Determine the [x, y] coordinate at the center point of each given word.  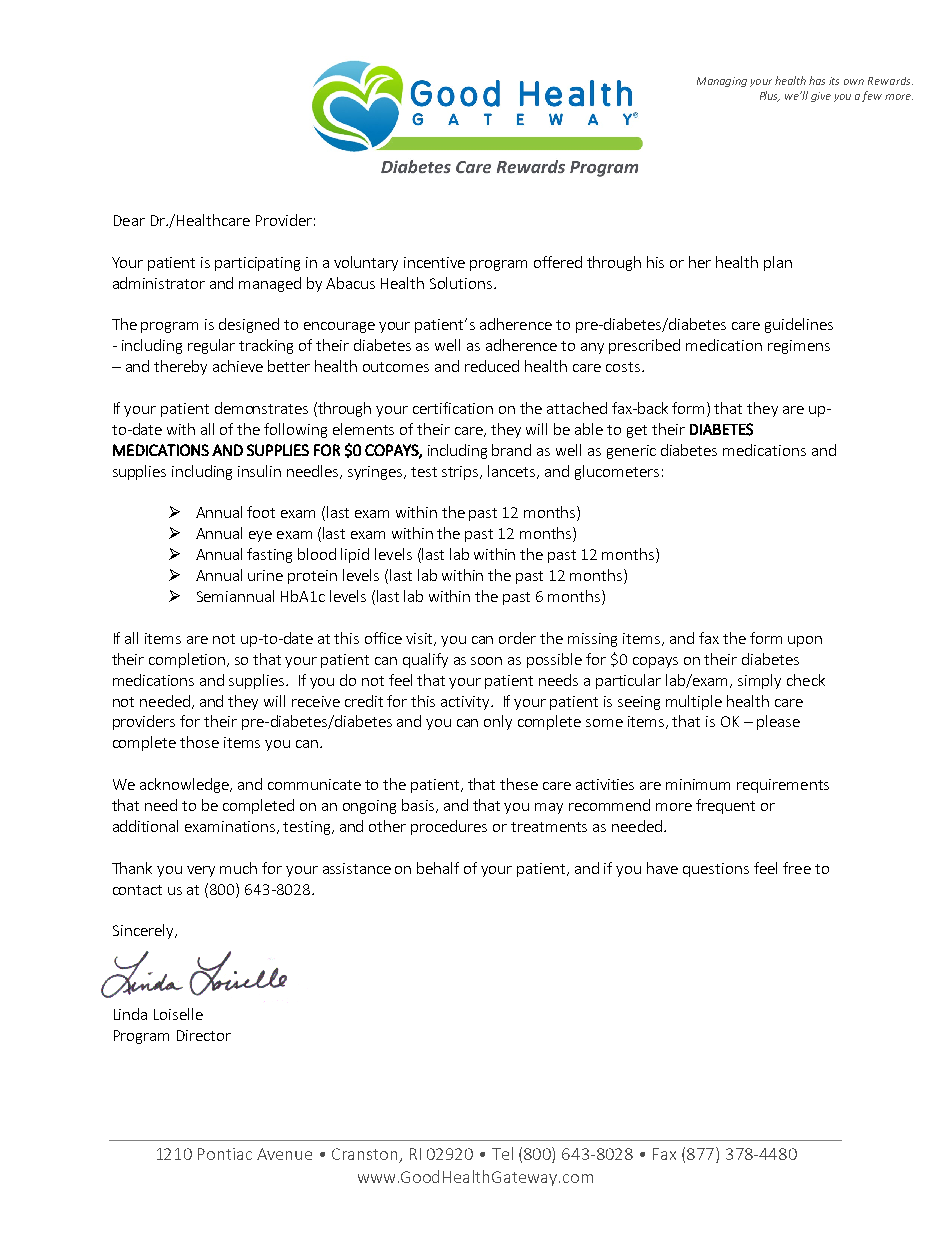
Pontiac [225, 1154]
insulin [259, 471]
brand [511, 450]
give [821, 97]
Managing [722, 82]
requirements [783, 786]
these [519, 784]
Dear [129, 220]
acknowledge [185, 785]
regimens [799, 347]
